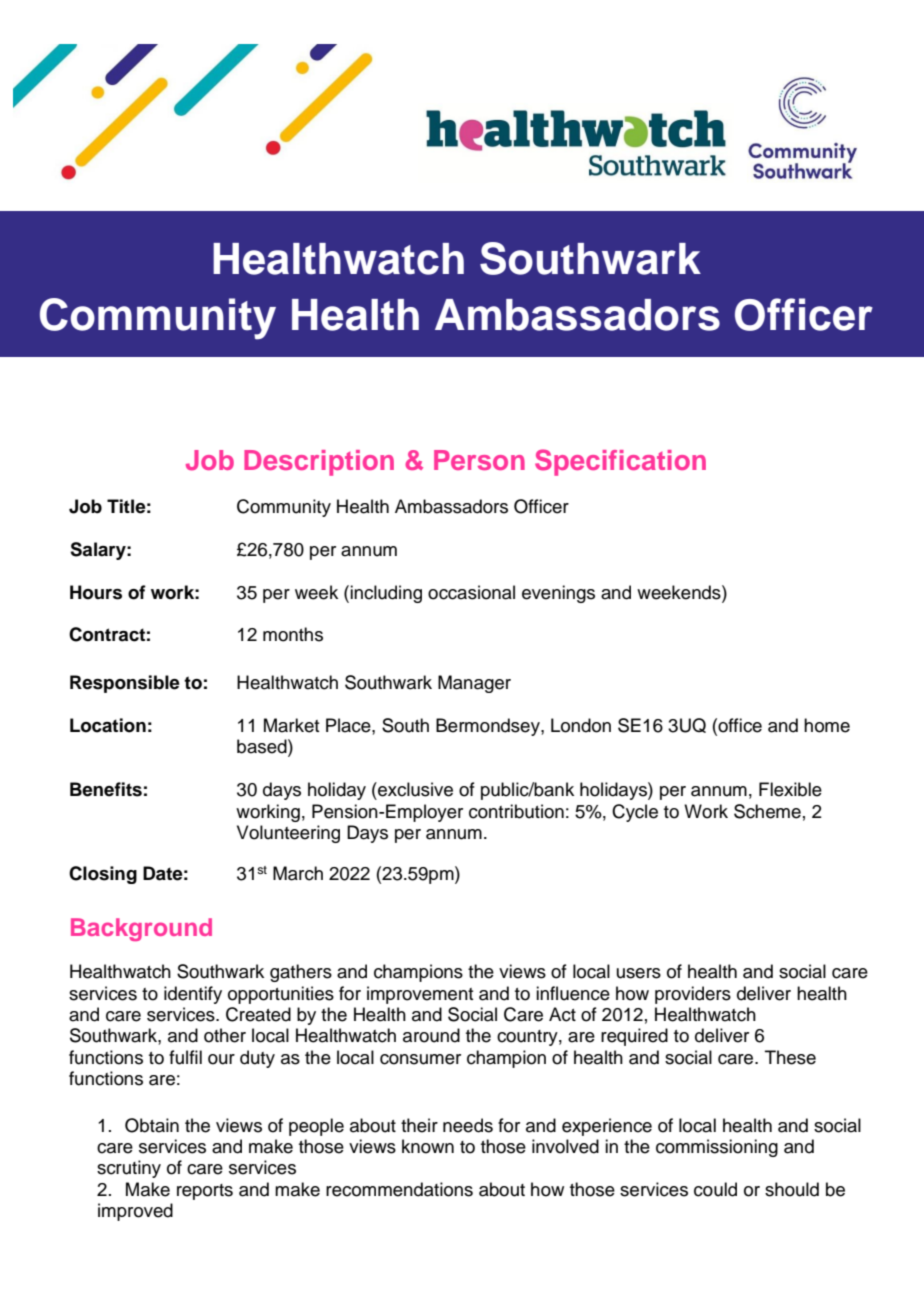  What do you see at coordinates (620, 462) in the screenshot?
I see `Specification` at bounding box center [620, 462].
